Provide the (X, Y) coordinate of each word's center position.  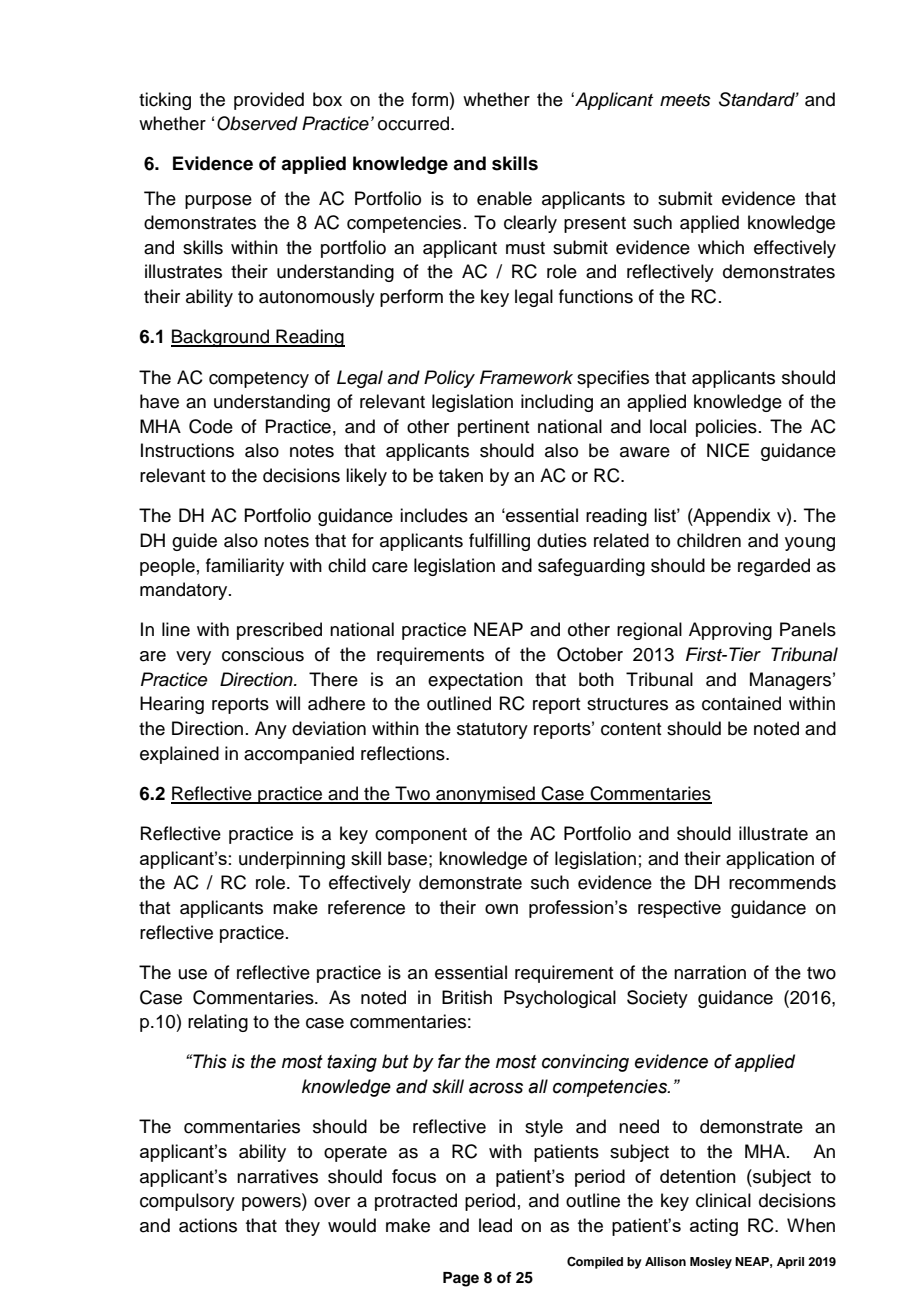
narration (710, 972)
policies (726, 428)
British (467, 997)
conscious (263, 654)
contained (741, 703)
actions (208, 1225)
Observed (257, 123)
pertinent (493, 428)
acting (714, 1227)
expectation (475, 681)
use (193, 974)
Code (211, 426)
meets (685, 100)
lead (495, 1225)
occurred (415, 123)
